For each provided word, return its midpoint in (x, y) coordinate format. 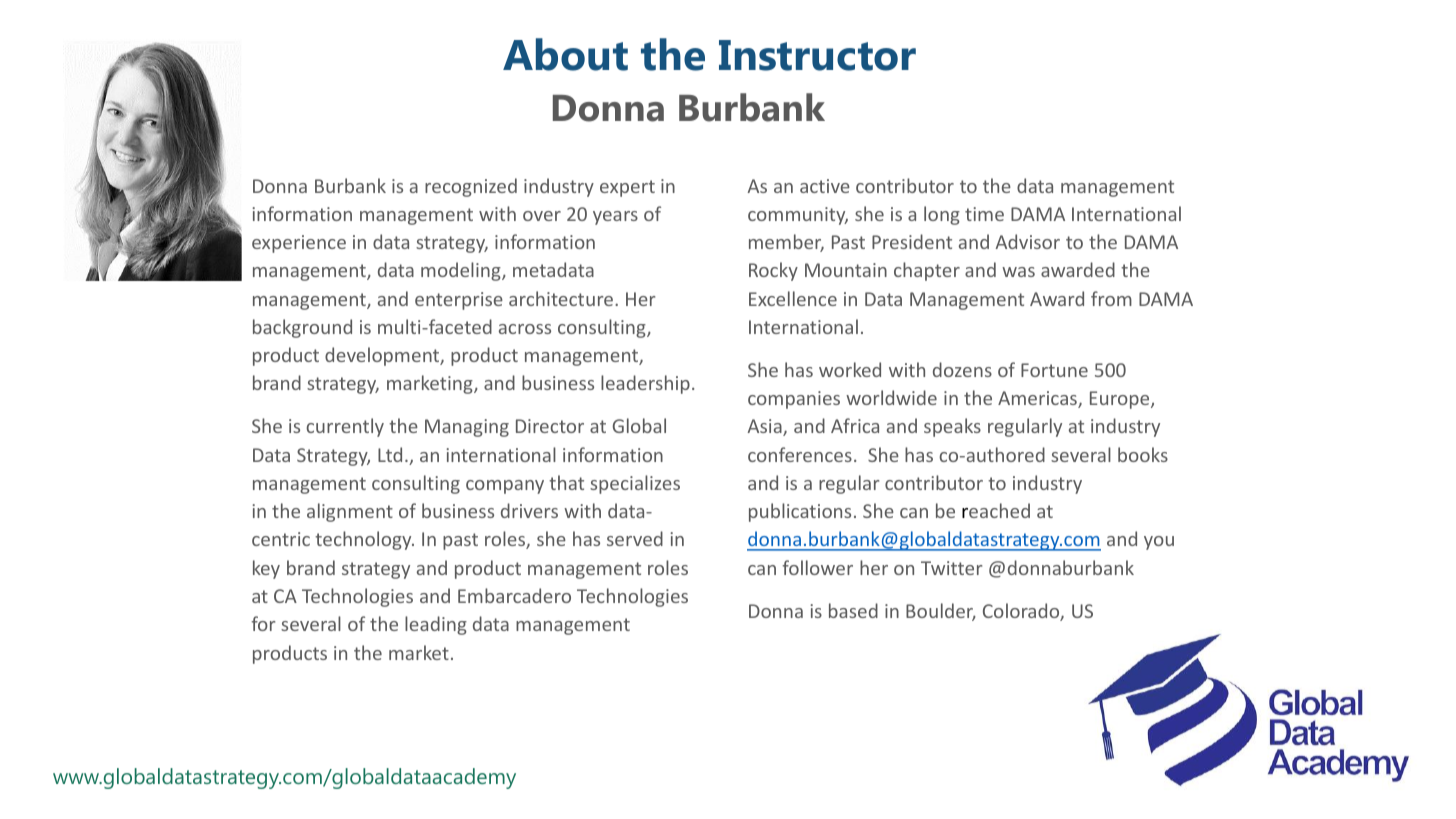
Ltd (390, 454)
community (798, 216)
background (302, 328)
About (565, 54)
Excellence (793, 298)
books (1143, 454)
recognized (471, 187)
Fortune (1054, 370)
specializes (635, 484)
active (825, 186)
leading (436, 625)
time (984, 214)
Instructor (817, 55)
